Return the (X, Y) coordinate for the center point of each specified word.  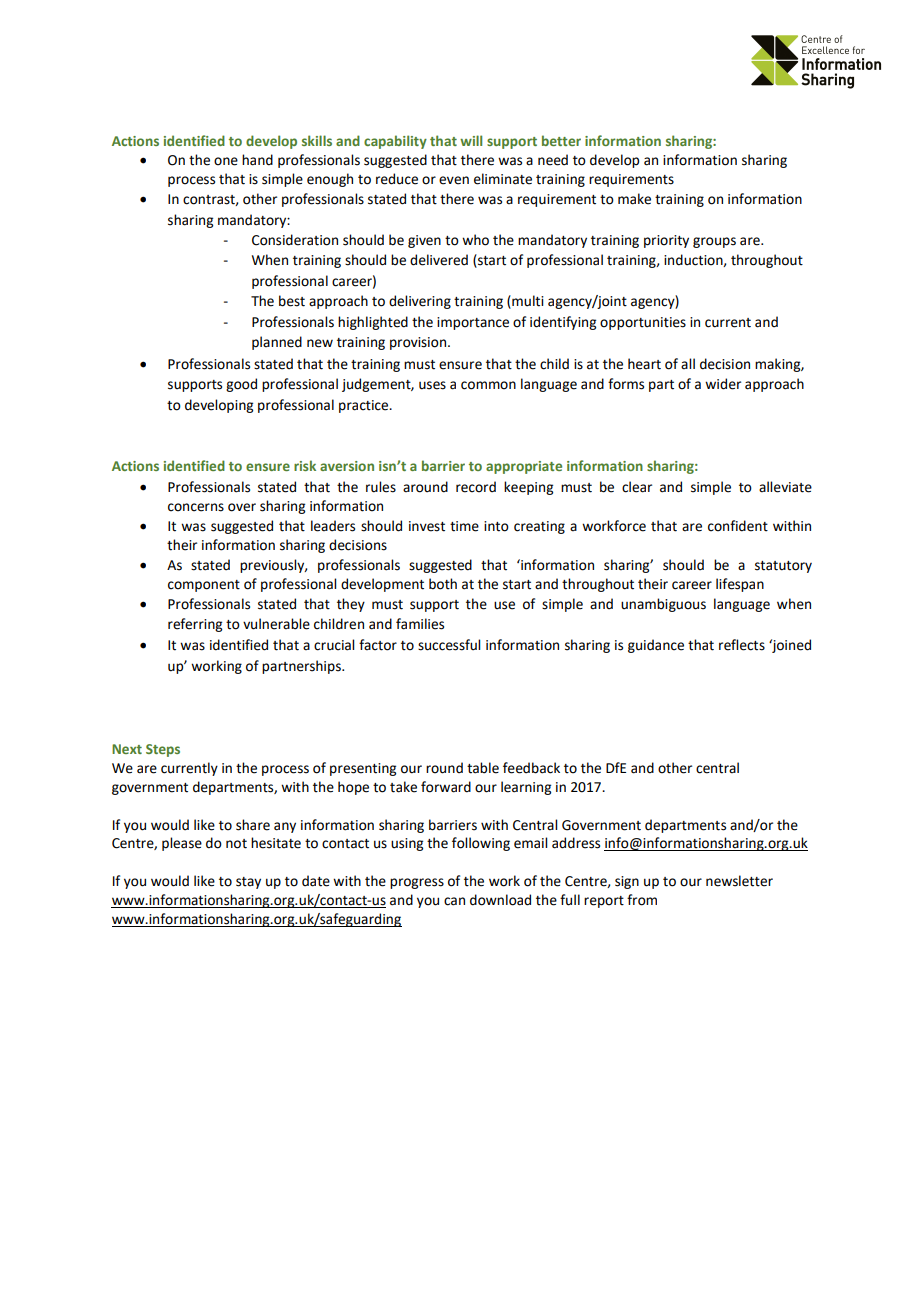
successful (449, 645)
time (464, 526)
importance (473, 323)
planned (277, 343)
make (634, 199)
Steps (163, 750)
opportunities (643, 323)
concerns (196, 507)
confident (738, 526)
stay (248, 883)
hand (257, 160)
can (454, 901)
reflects (742, 645)
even (454, 180)
